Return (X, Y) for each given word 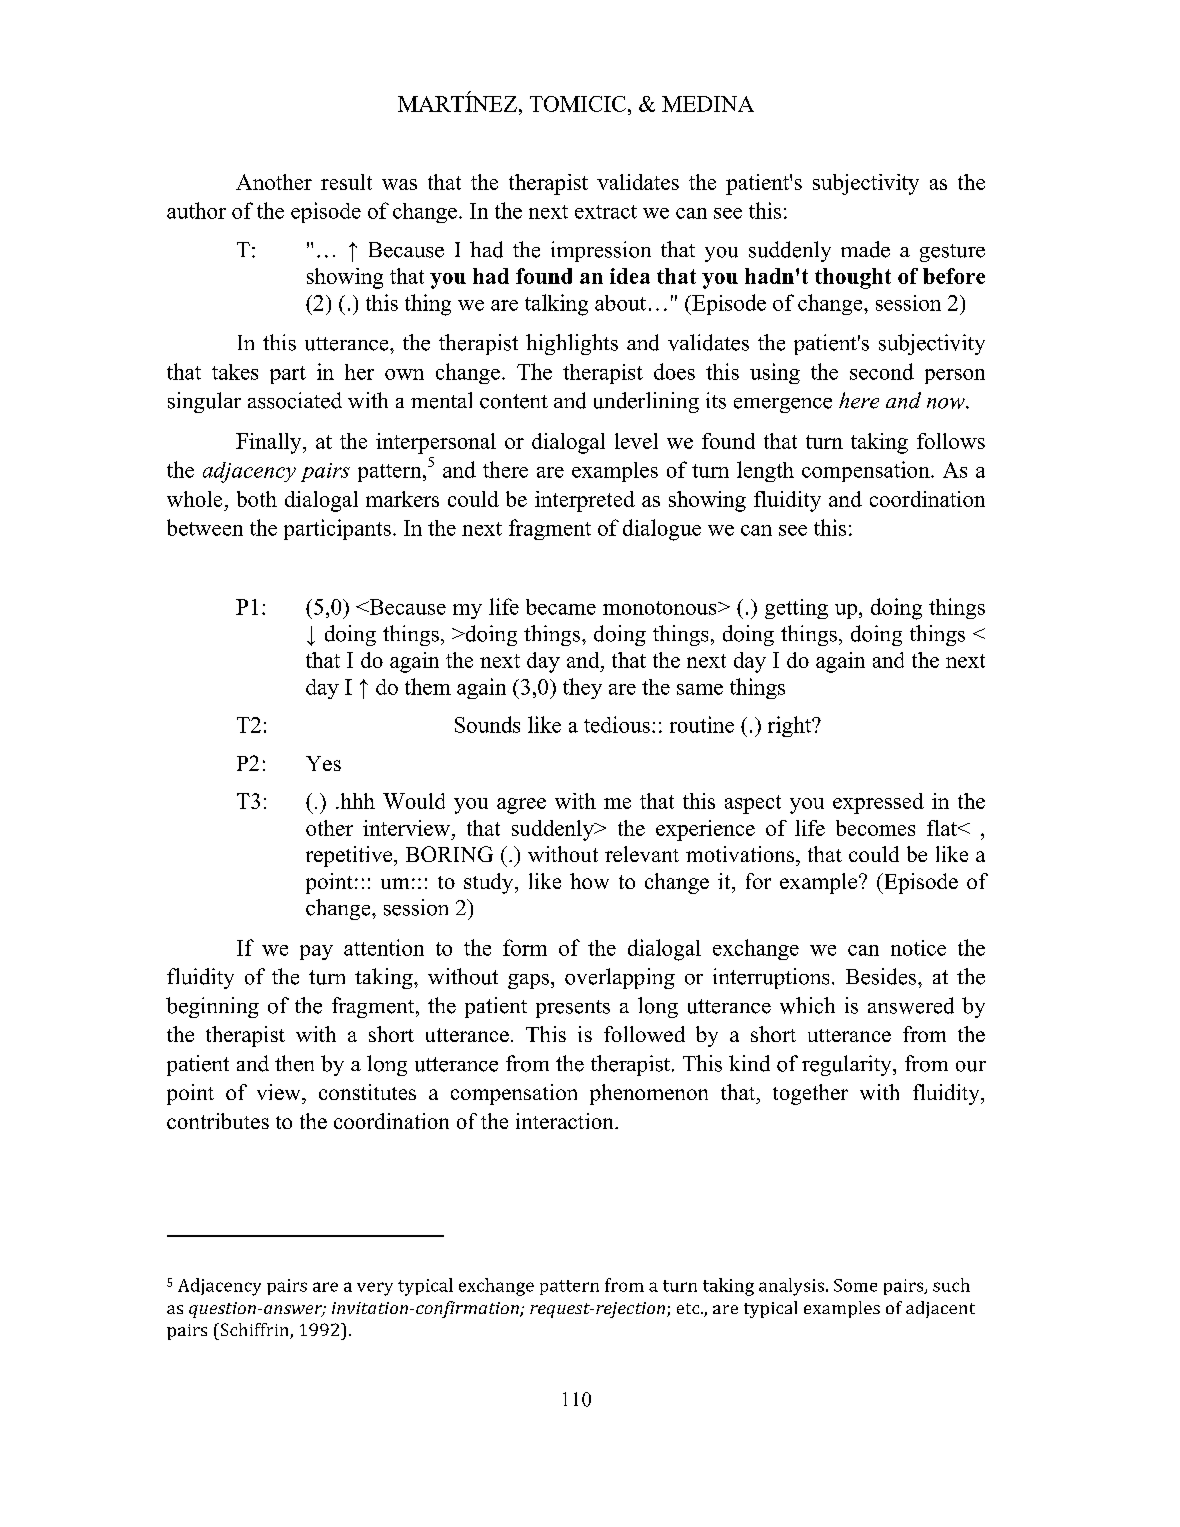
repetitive (350, 856)
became (561, 607)
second (882, 371)
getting (796, 609)
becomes (875, 828)
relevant (642, 854)
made (865, 249)
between (205, 527)
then (294, 1063)
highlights (572, 344)
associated (295, 400)
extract (606, 212)
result (346, 182)
